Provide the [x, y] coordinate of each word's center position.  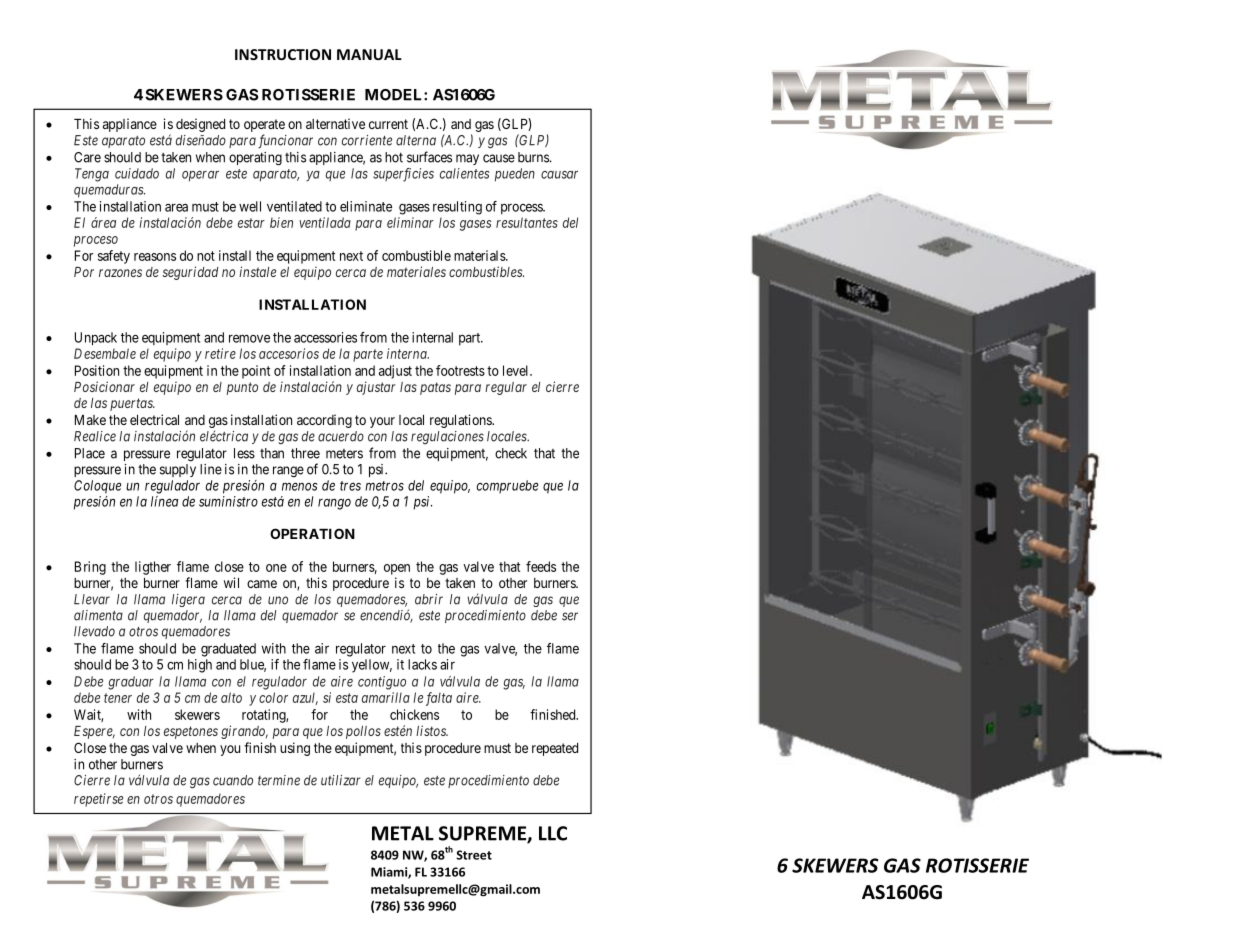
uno [278, 600]
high [200, 666]
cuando [233, 780]
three [305, 453]
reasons [155, 257]
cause [499, 158]
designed [200, 125]
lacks [422, 664]
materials [480, 255]
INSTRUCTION [283, 54]
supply [178, 470]
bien [281, 222]
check [511, 453]
